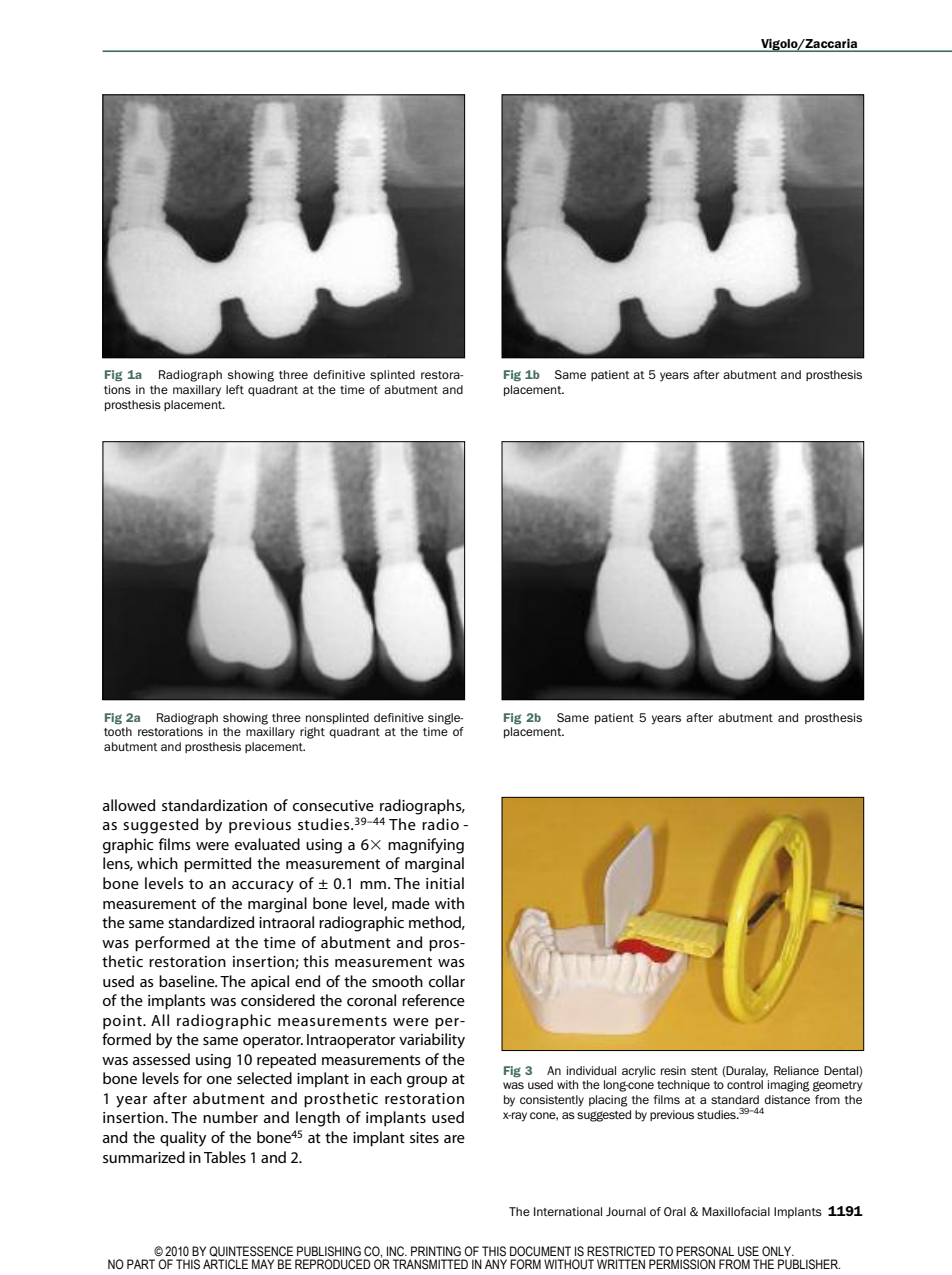  What do you see at coordinates (312, 733) in the screenshot?
I see `right` at bounding box center [312, 733].
